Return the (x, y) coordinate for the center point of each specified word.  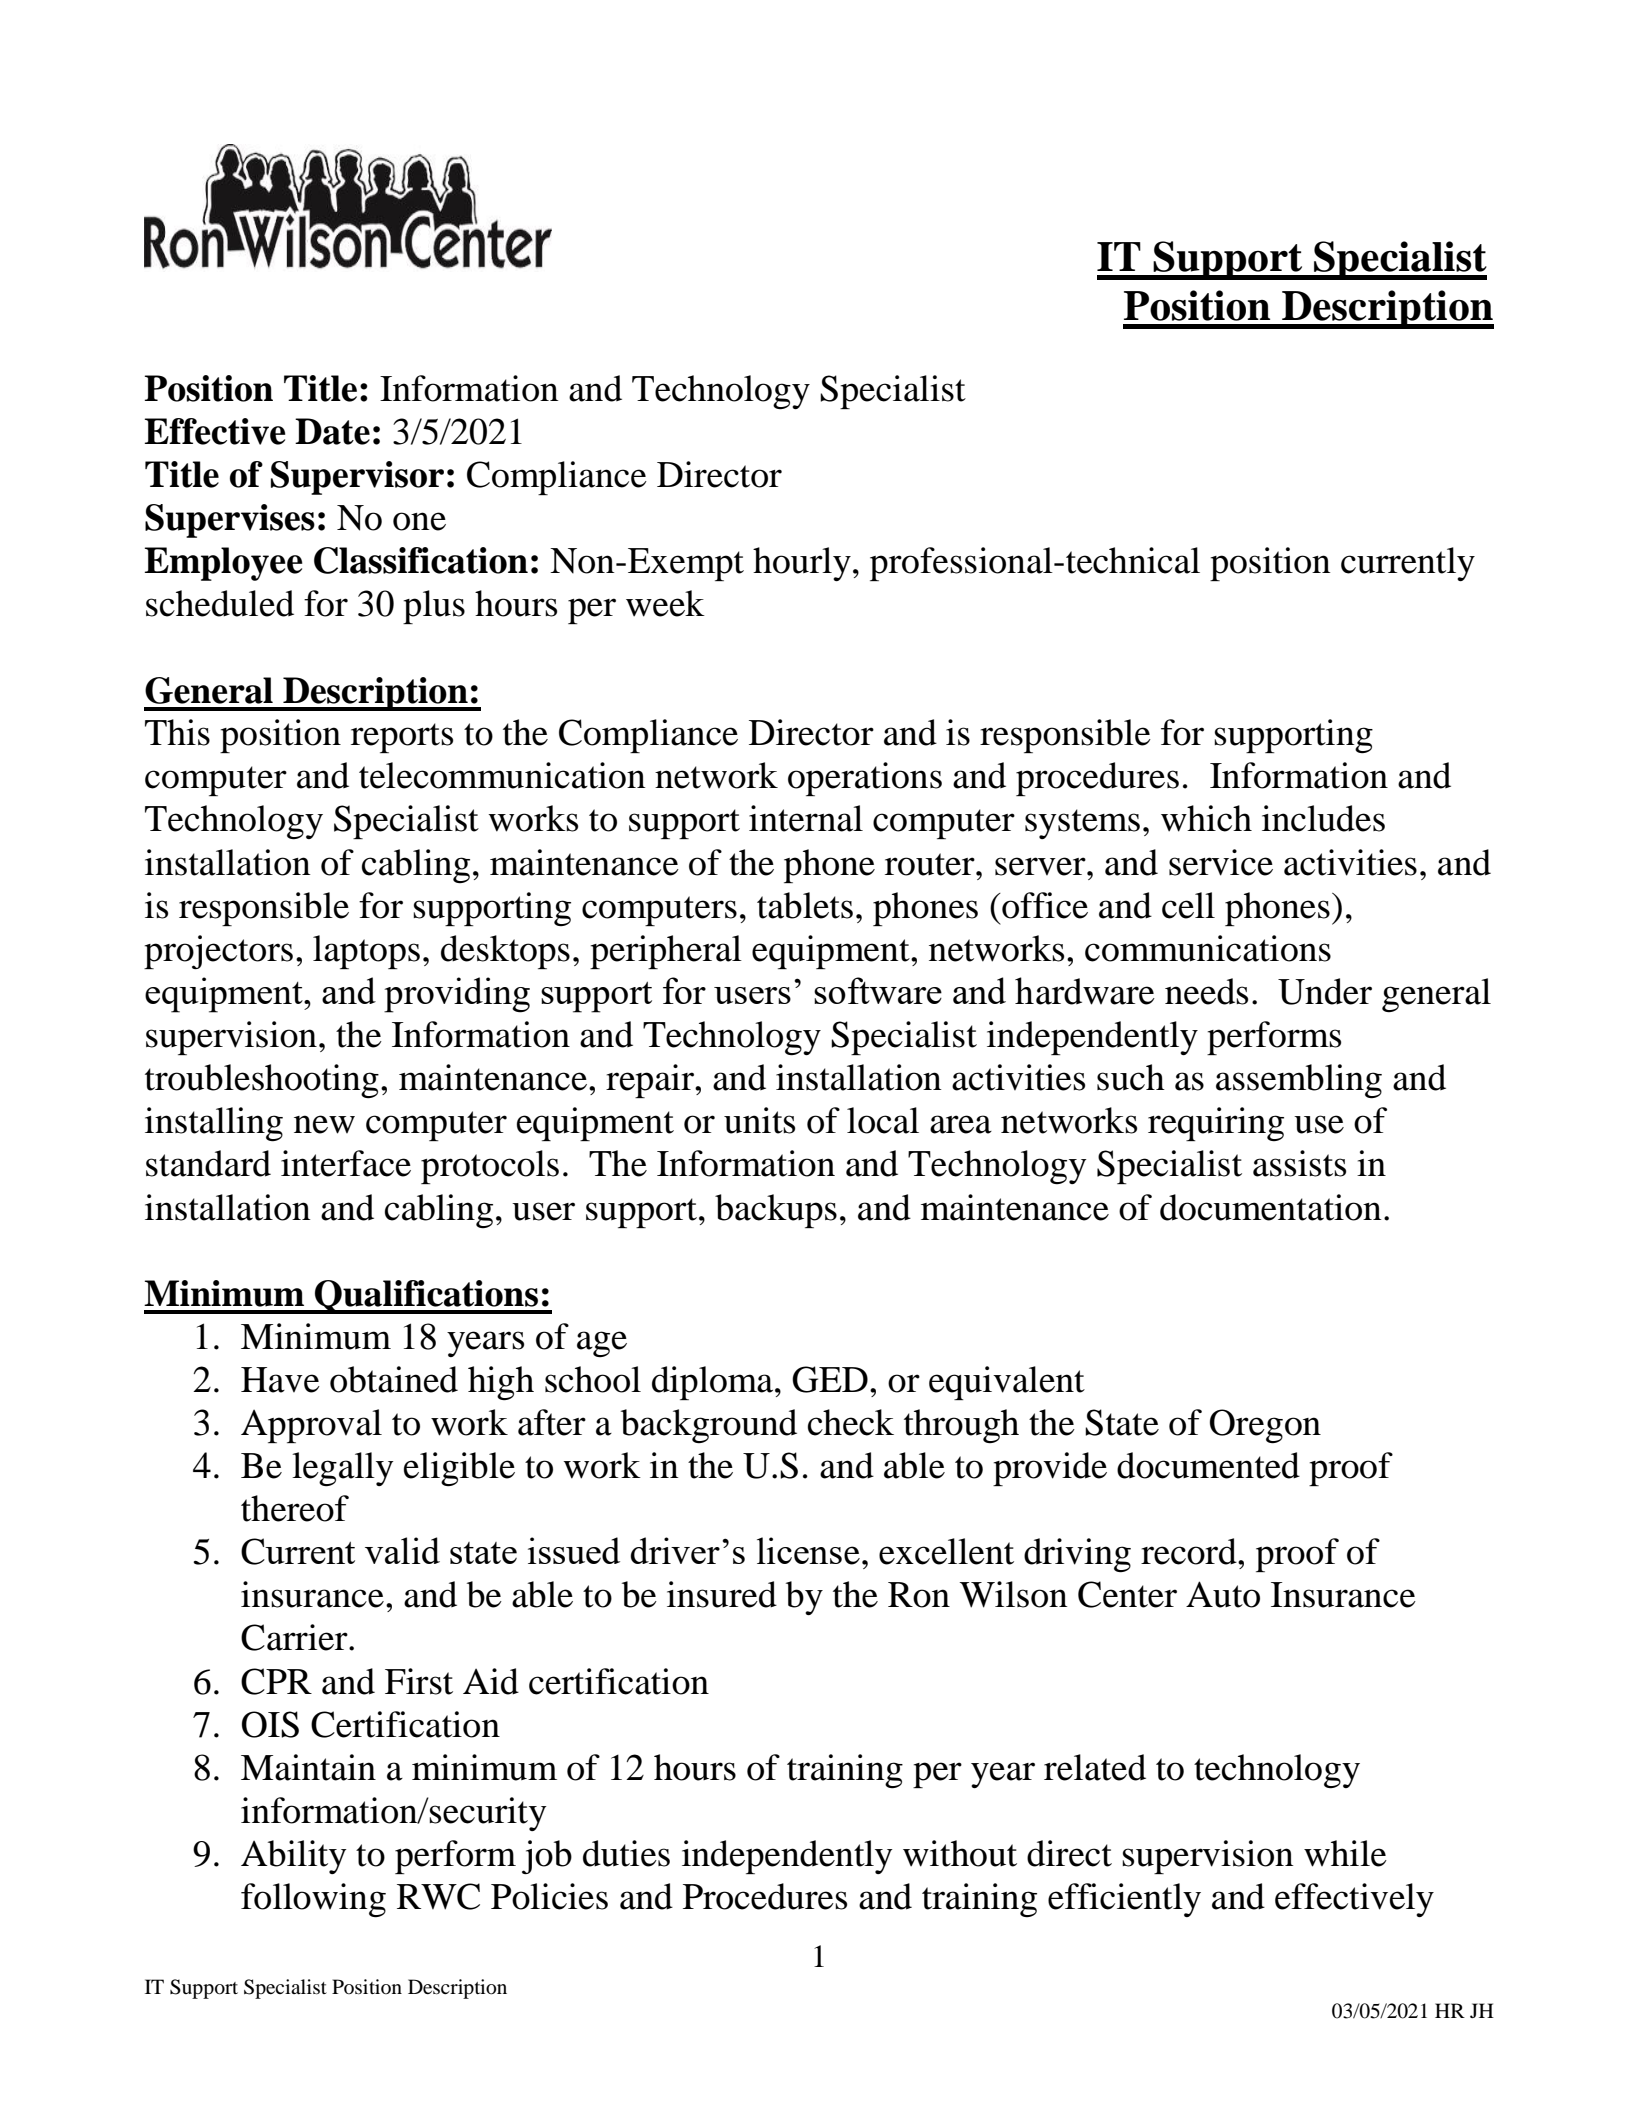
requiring (1216, 1124)
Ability (294, 1857)
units (759, 1120)
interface (346, 1163)
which (1206, 818)
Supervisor (357, 478)
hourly (802, 564)
